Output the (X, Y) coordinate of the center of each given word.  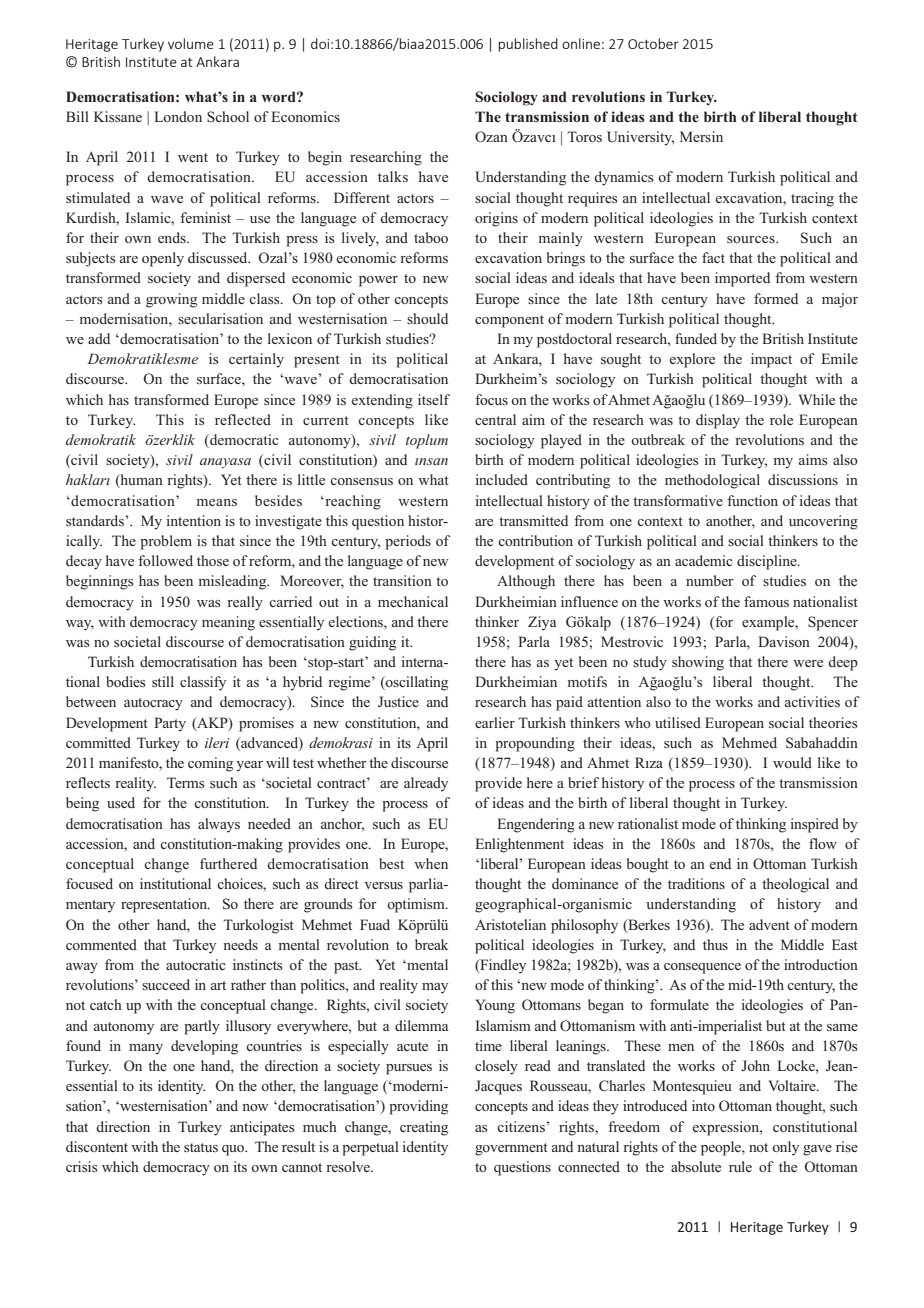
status (201, 1147)
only (785, 1148)
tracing (812, 199)
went (193, 157)
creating (424, 1128)
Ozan (491, 136)
